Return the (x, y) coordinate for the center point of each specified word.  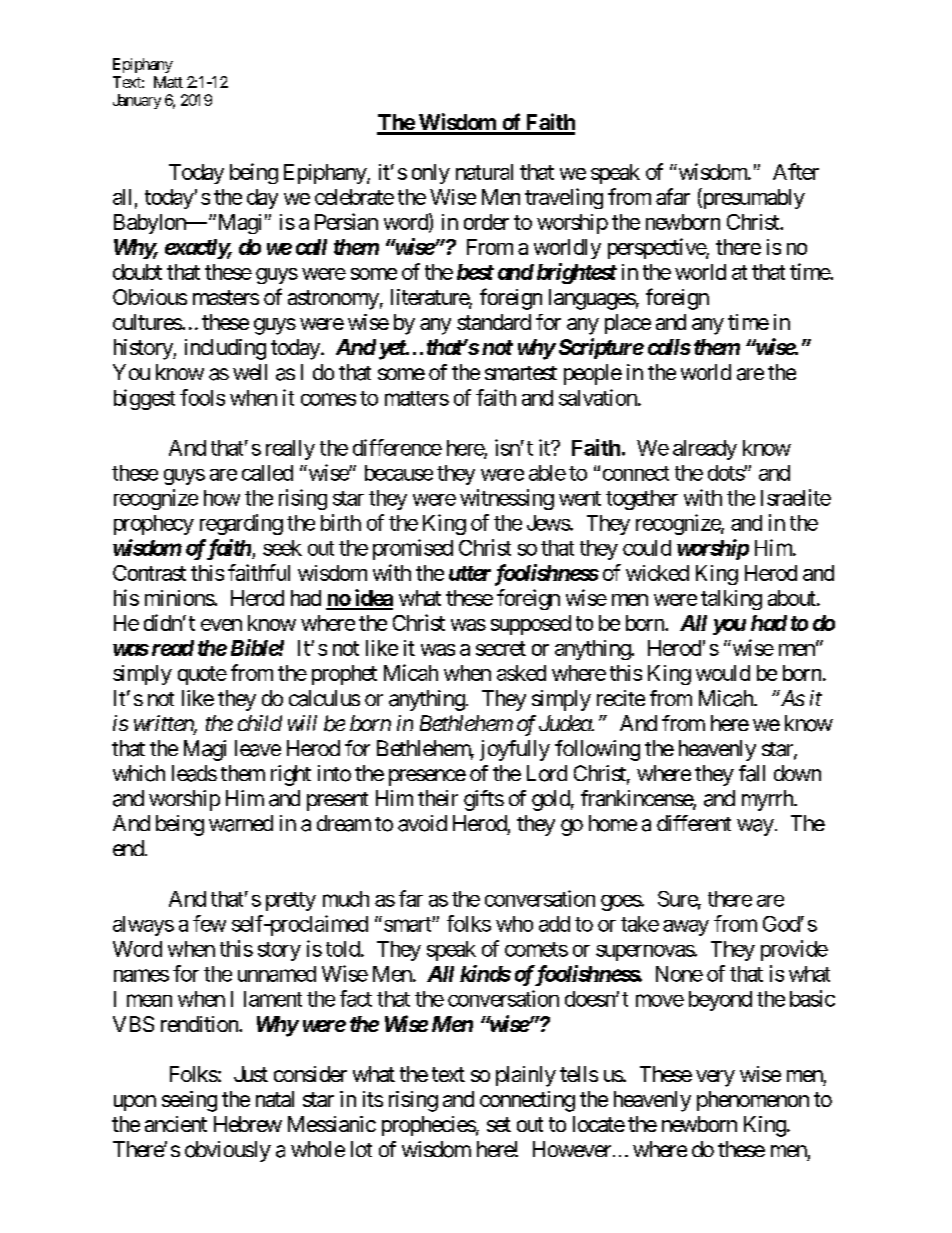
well (250, 372)
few (209, 923)
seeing (189, 1101)
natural (484, 172)
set (499, 1124)
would (723, 673)
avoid (422, 823)
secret (501, 648)
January (137, 101)
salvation (599, 397)
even (221, 625)
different (694, 823)
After (796, 171)
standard (494, 322)
